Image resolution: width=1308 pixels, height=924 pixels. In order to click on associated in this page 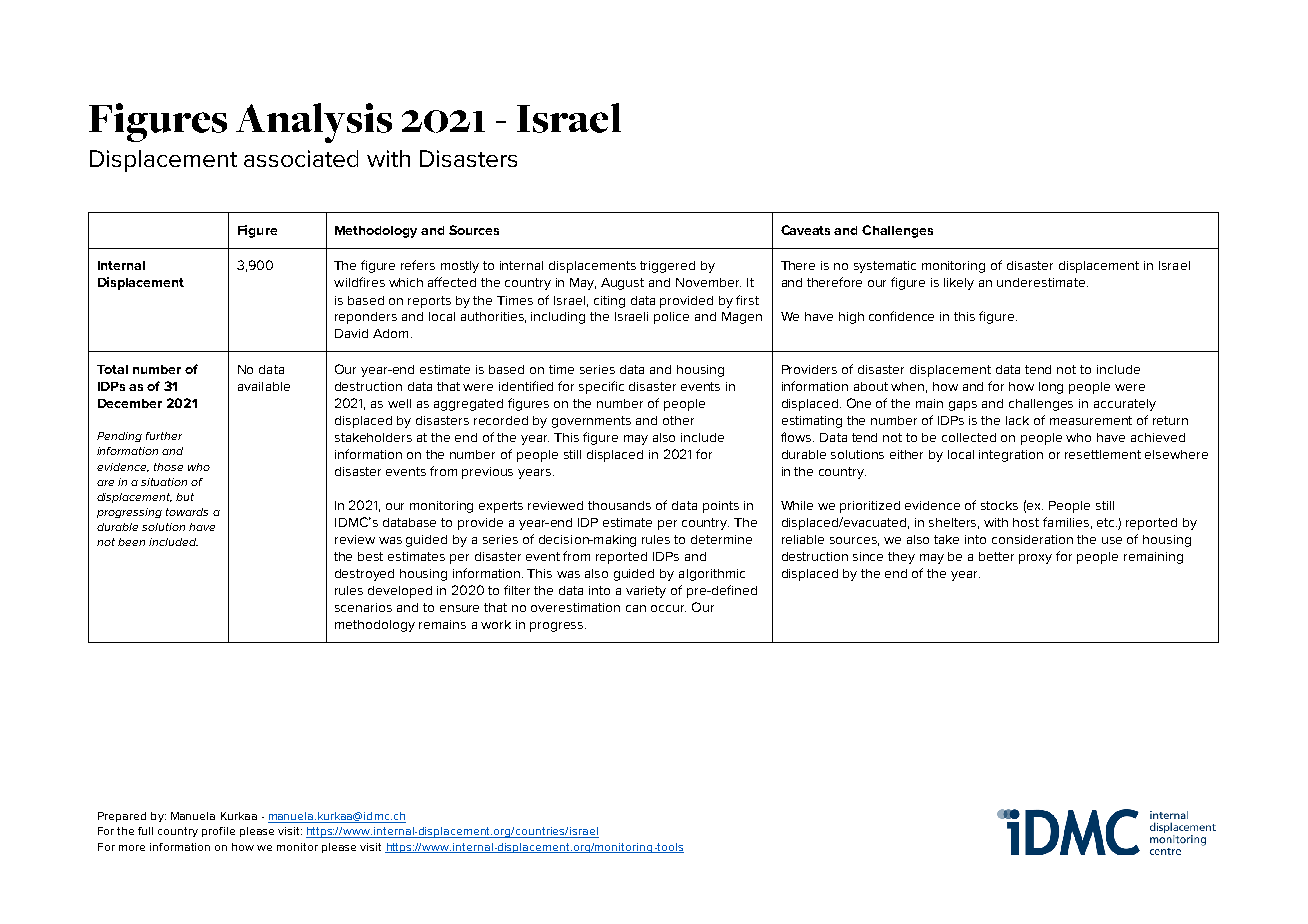, I will do `click(301, 158)`.
